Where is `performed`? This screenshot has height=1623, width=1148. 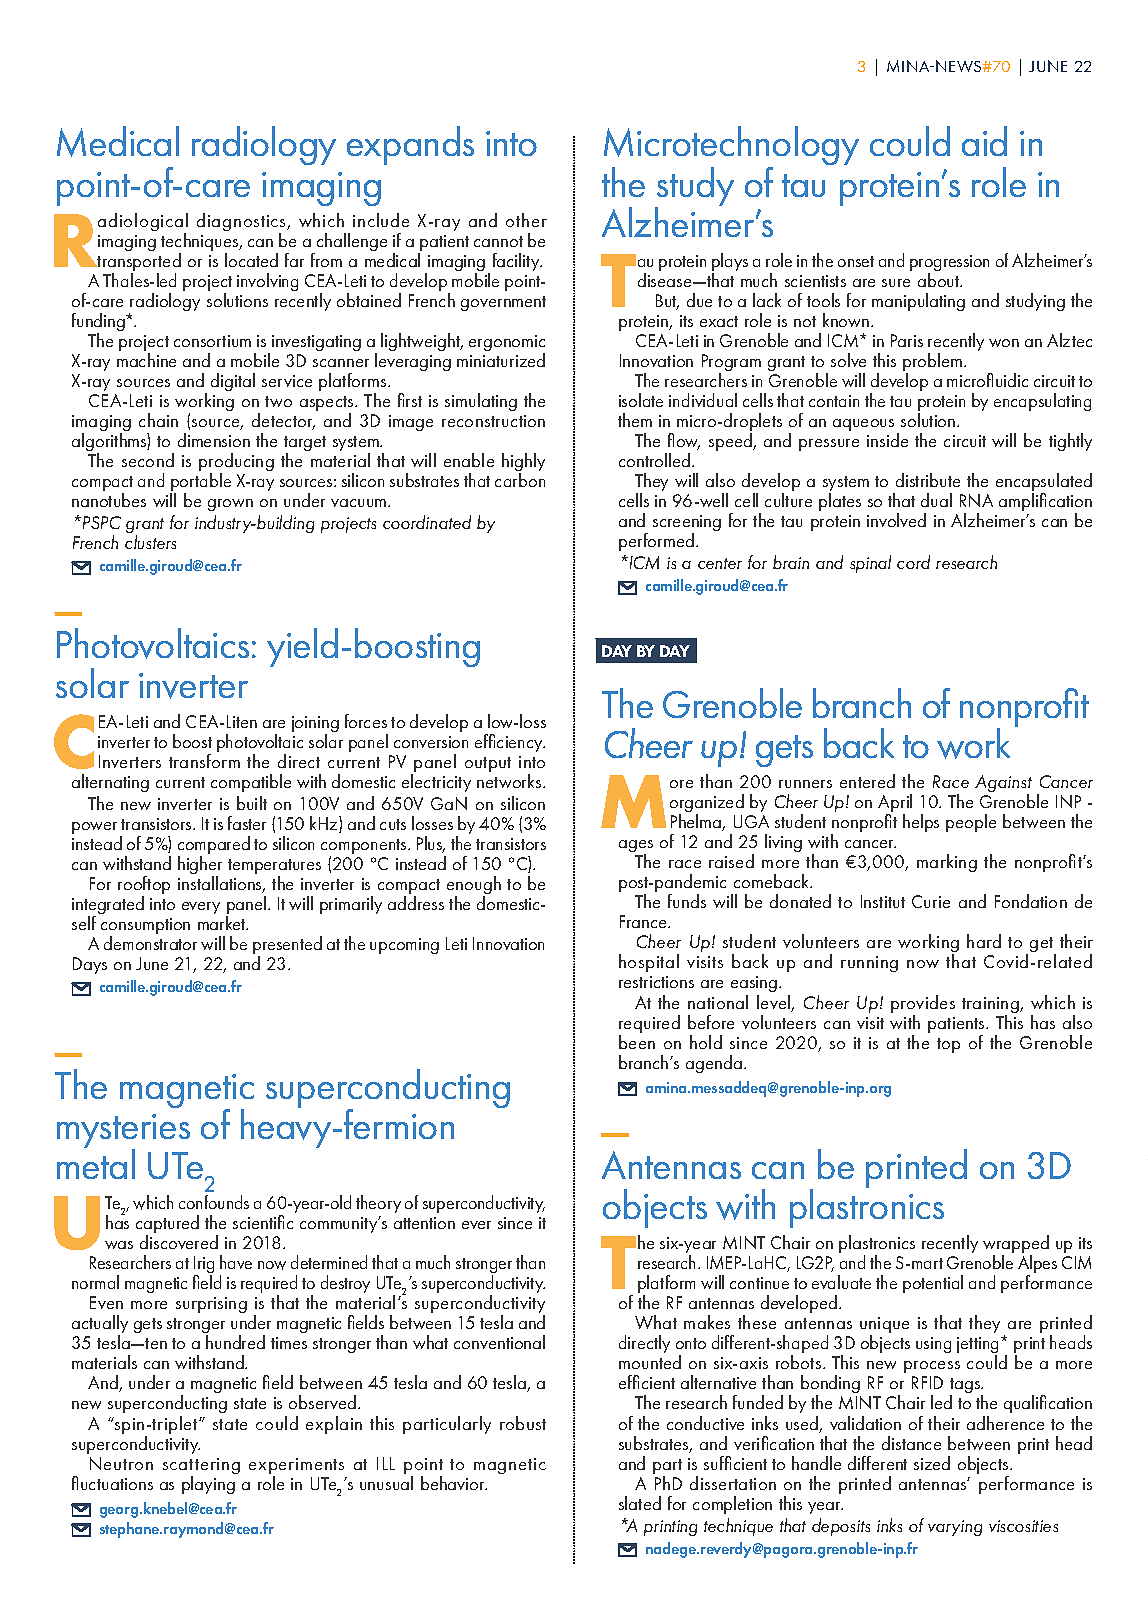
performed is located at coordinates (658, 542).
